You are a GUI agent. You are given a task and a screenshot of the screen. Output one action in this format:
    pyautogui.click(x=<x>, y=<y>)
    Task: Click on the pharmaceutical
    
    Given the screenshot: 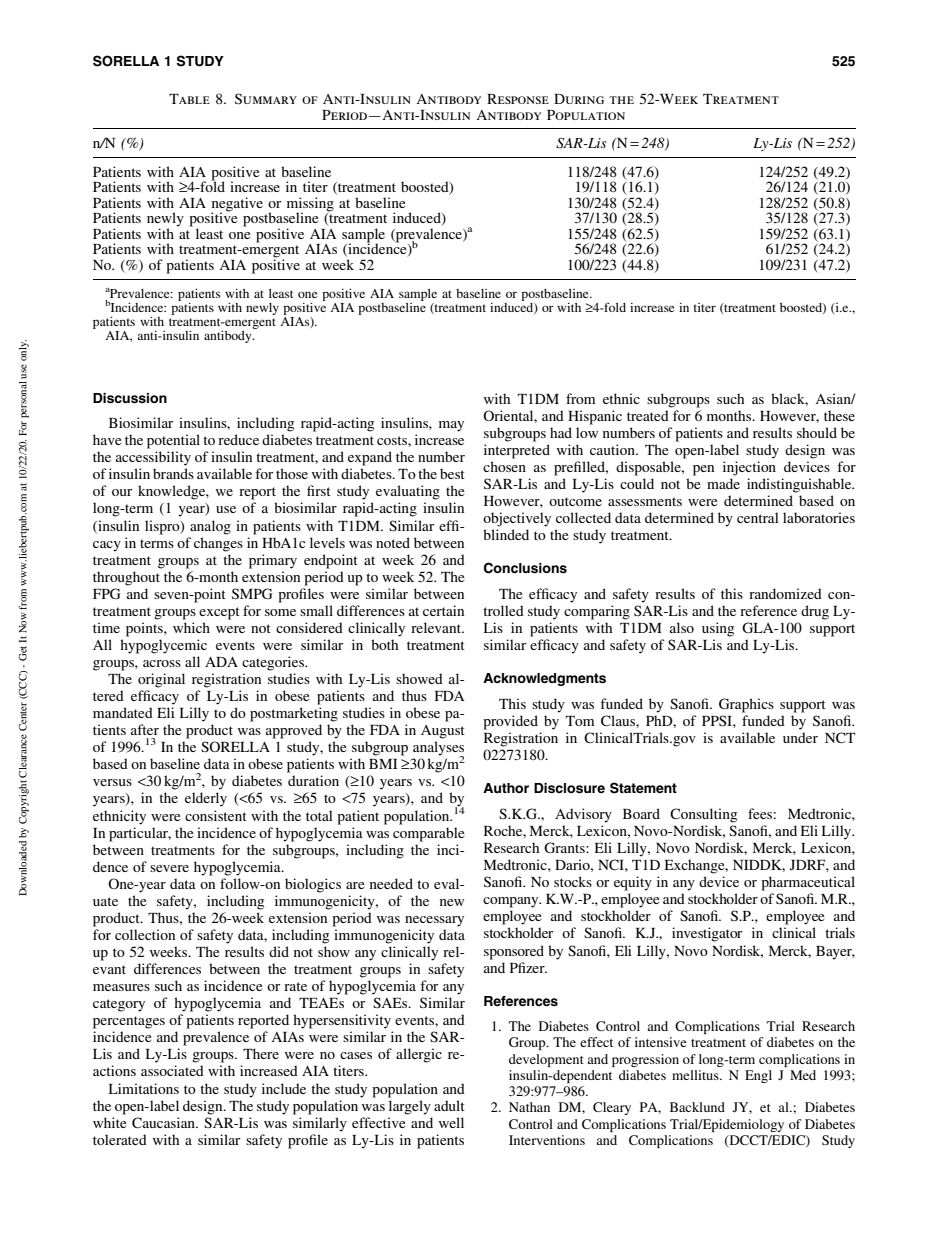 What is the action you would take?
    pyautogui.click(x=808, y=883)
